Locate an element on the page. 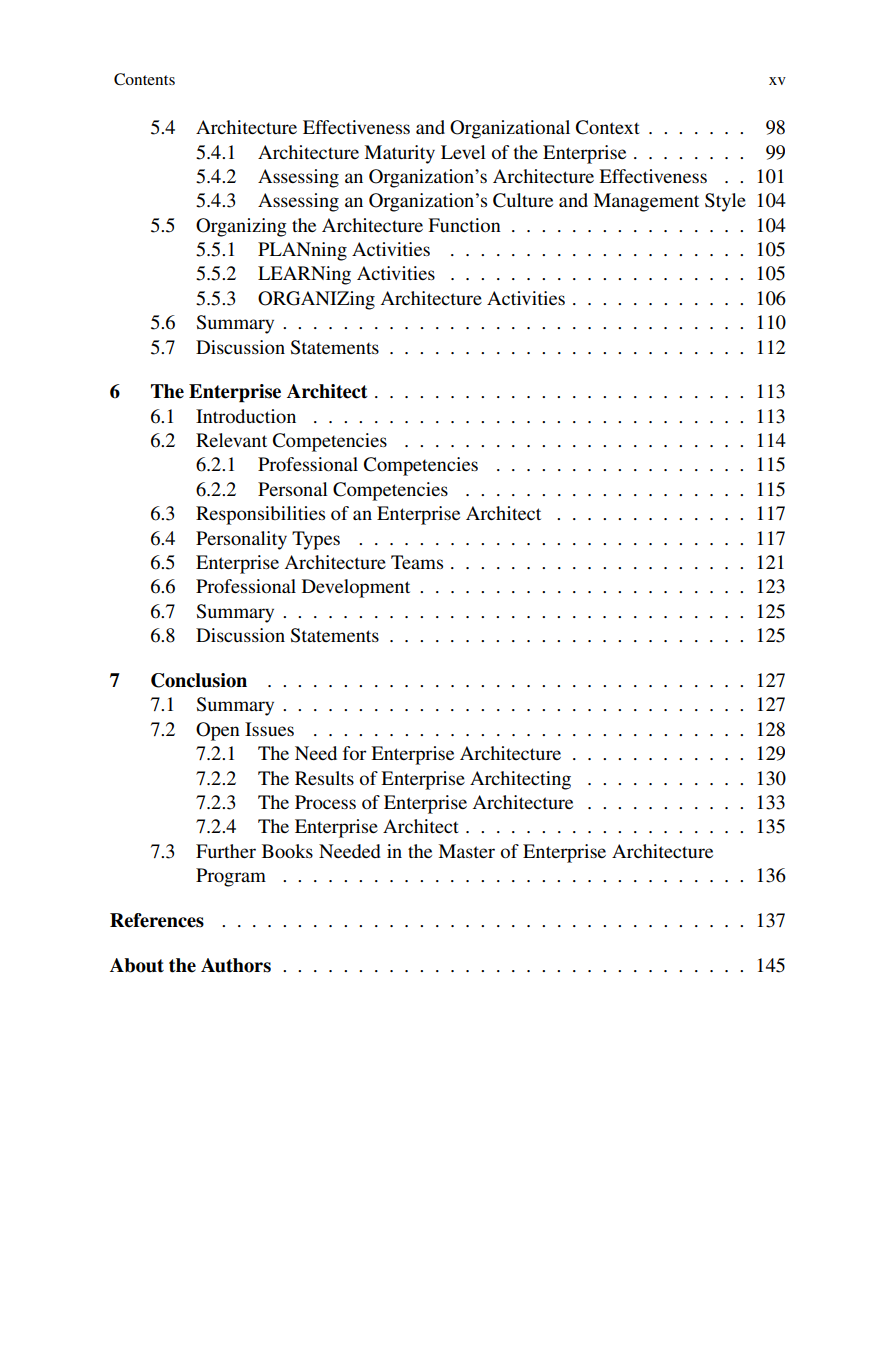 Image resolution: width=896 pixels, height=1359 pixels. Authors is located at coordinates (236, 965).
